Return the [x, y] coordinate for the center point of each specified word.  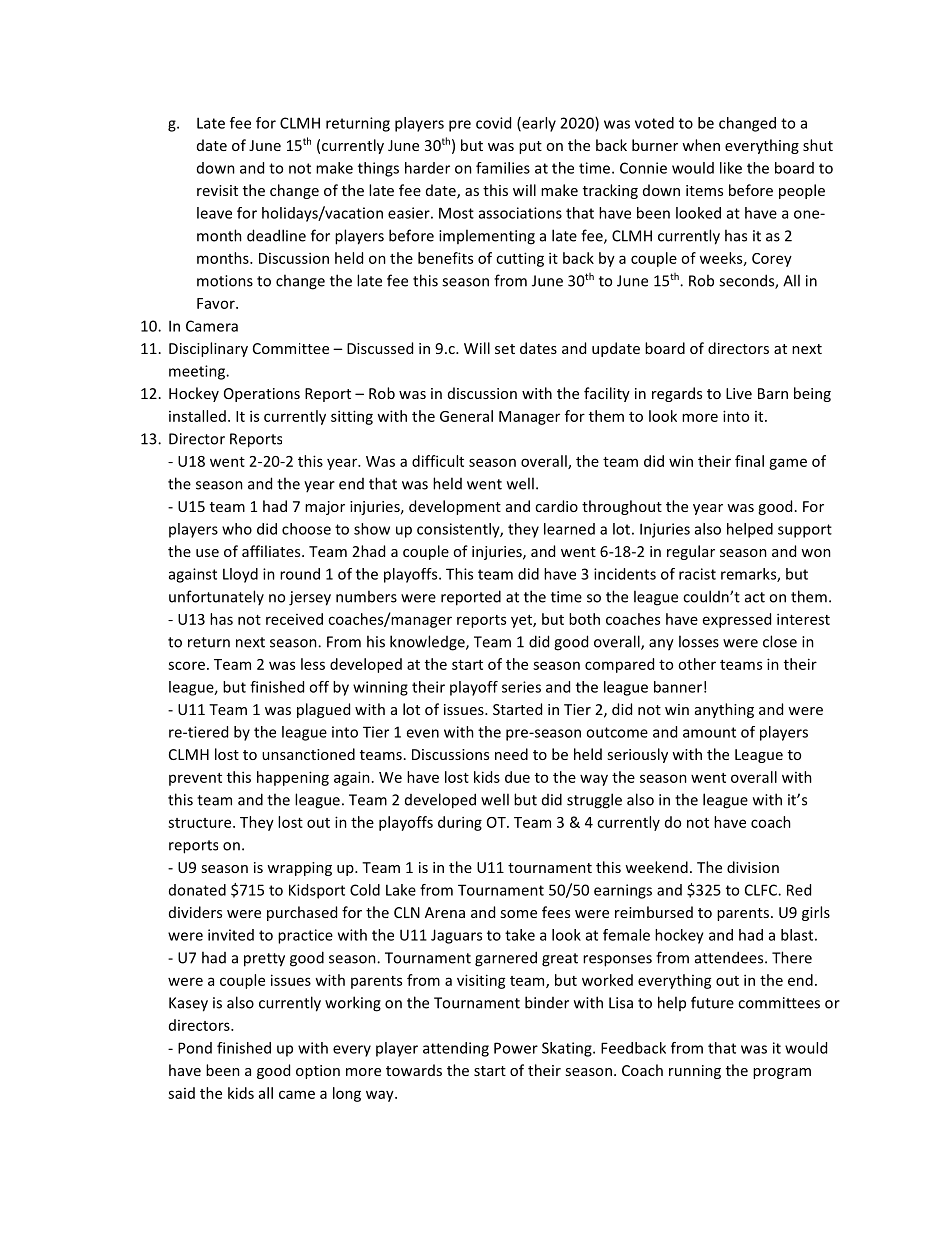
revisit [217, 190]
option [318, 1072]
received [294, 619]
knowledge [428, 643]
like [731, 168]
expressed [737, 620]
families [503, 168]
